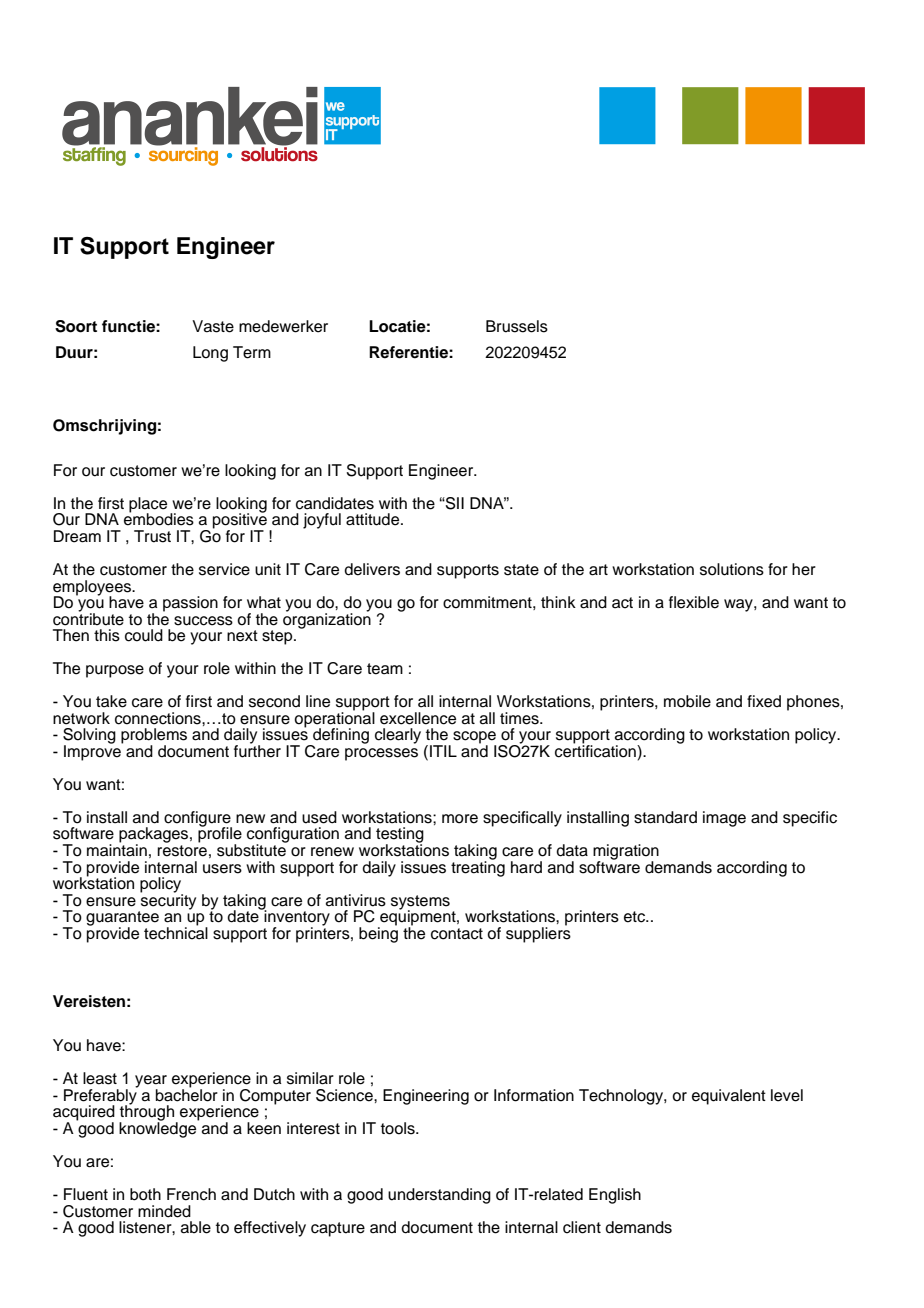 This page has height=1308, width=924. Describe the element at coordinates (210, 354) in the page. I see `Long` at that location.
